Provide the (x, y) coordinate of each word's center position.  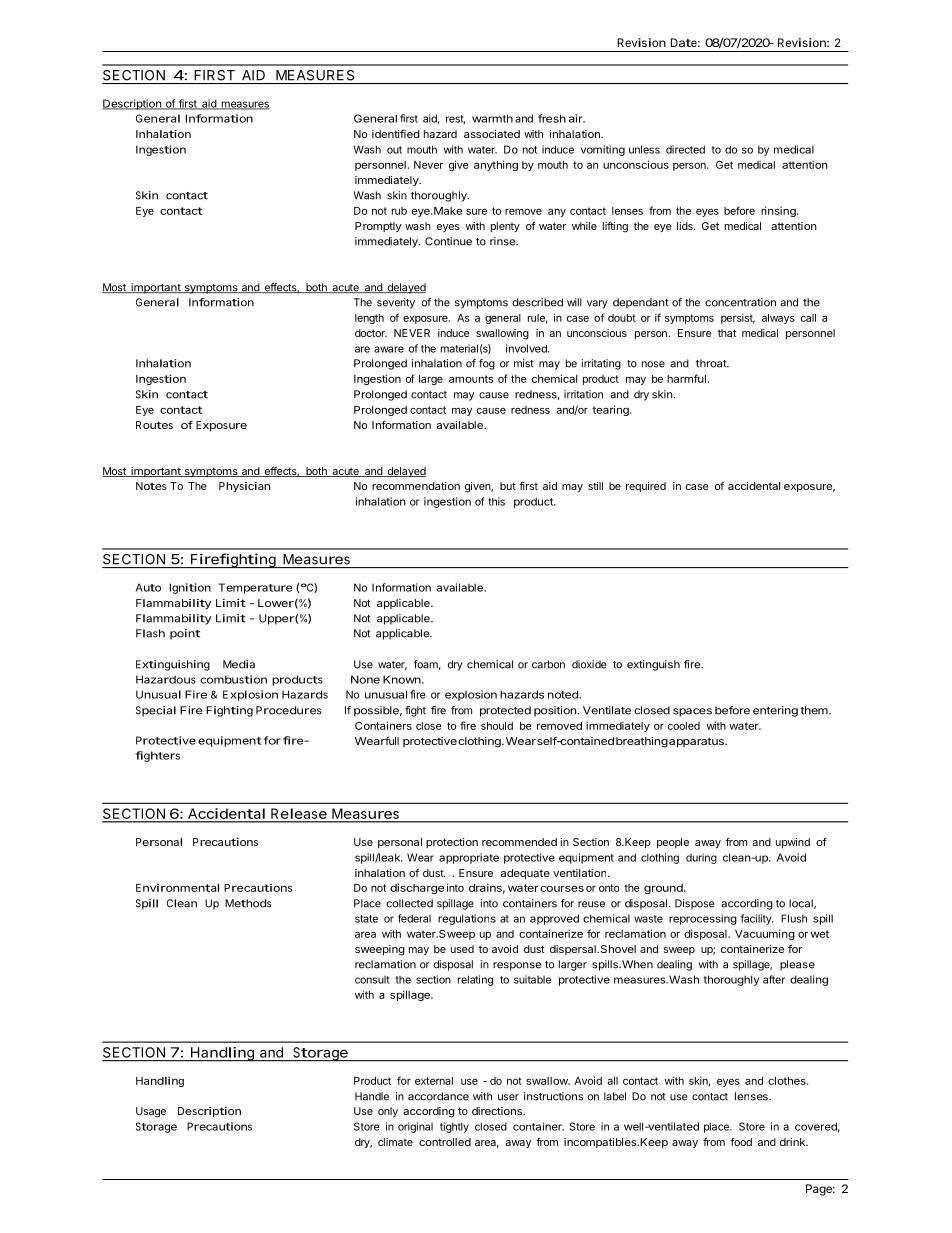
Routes (154, 425)
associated (492, 134)
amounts (471, 379)
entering (775, 711)
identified (396, 133)
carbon (548, 664)
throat (712, 363)
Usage (151, 1112)
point (185, 634)
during (701, 858)
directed (685, 149)
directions (498, 1111)
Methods (248, 903)
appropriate (469, 858)
